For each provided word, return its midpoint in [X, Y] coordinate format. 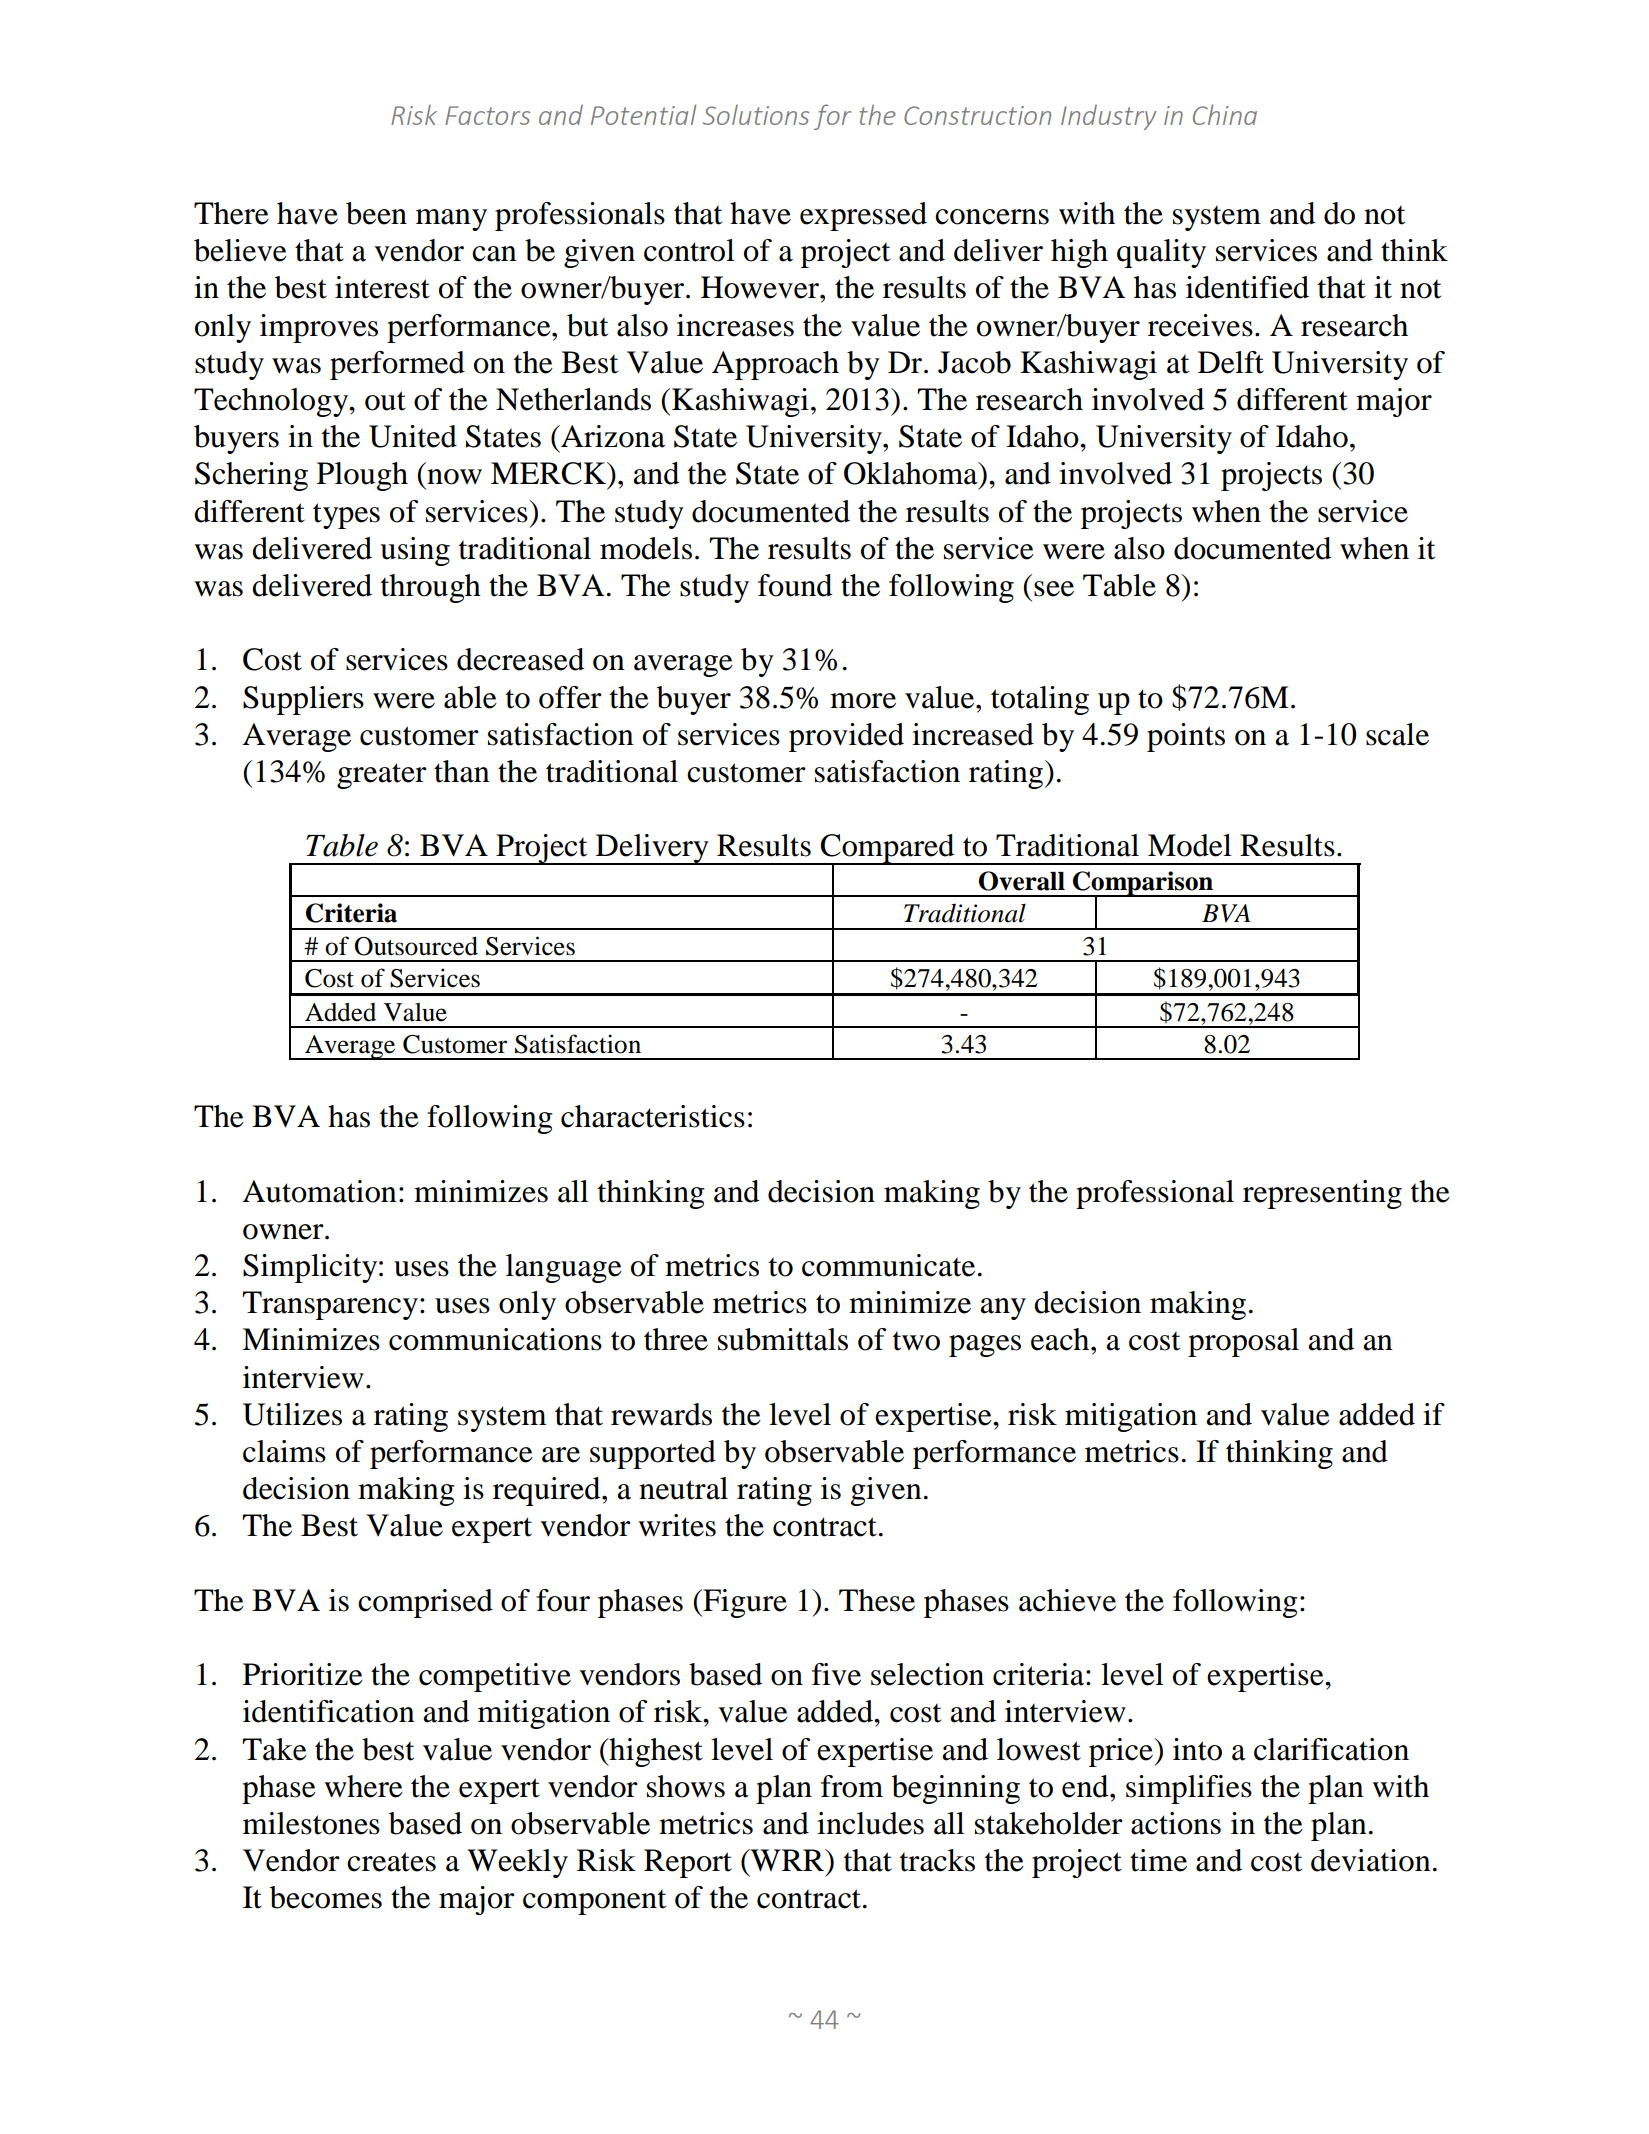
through [431, 588]
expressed [863, 216]
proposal [1243, 1342]
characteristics [653, 1116]
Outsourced [416, 946]
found [795, 585]
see [1054, 589]
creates [391, 1862]
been [376, 213]
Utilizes [292, 1414]
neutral [683, 1488]
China [1225, 114]
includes [870, 1823]
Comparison [1143, 884]
